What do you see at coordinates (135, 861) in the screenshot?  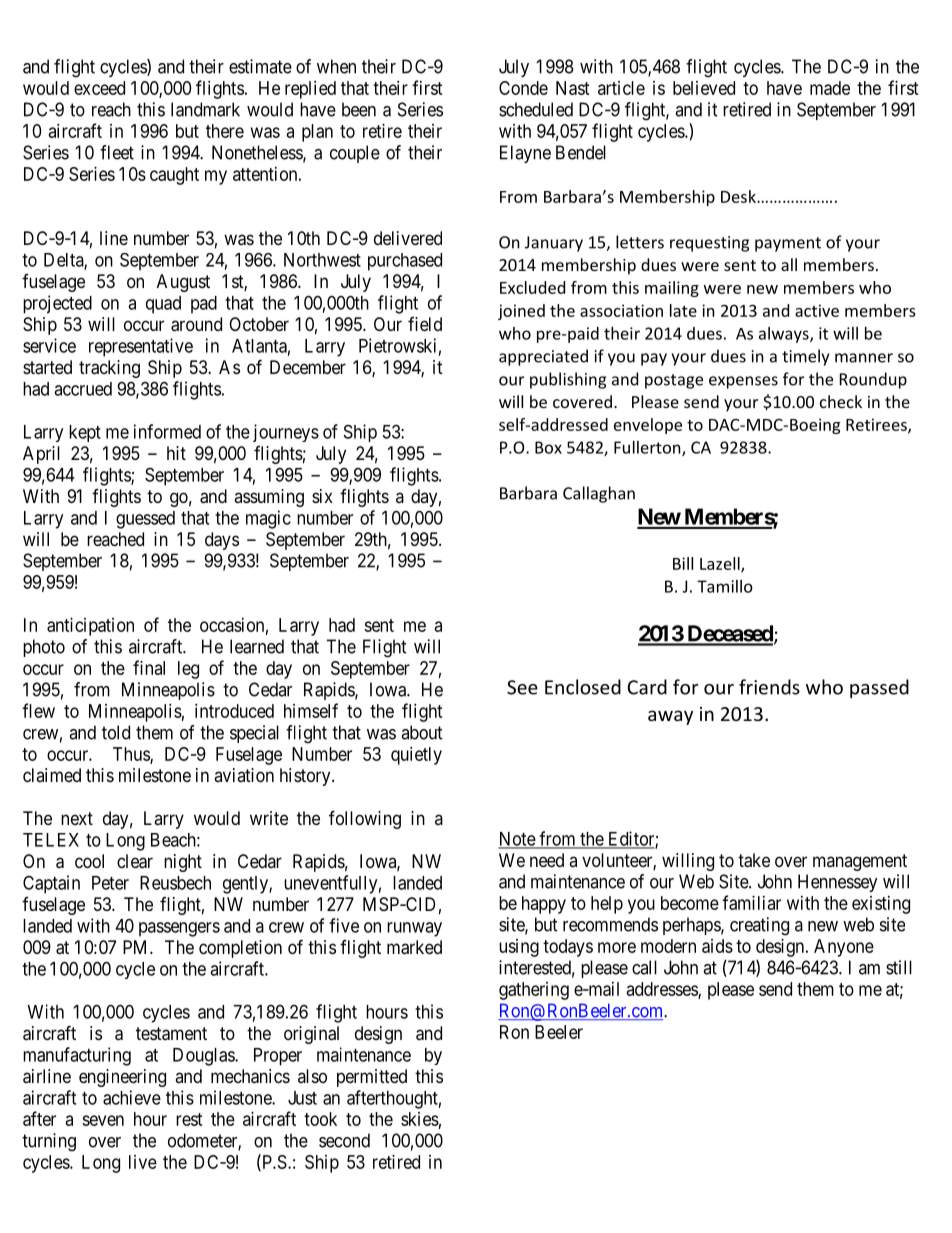 I see `clear` at bounding box center [135, 861].
